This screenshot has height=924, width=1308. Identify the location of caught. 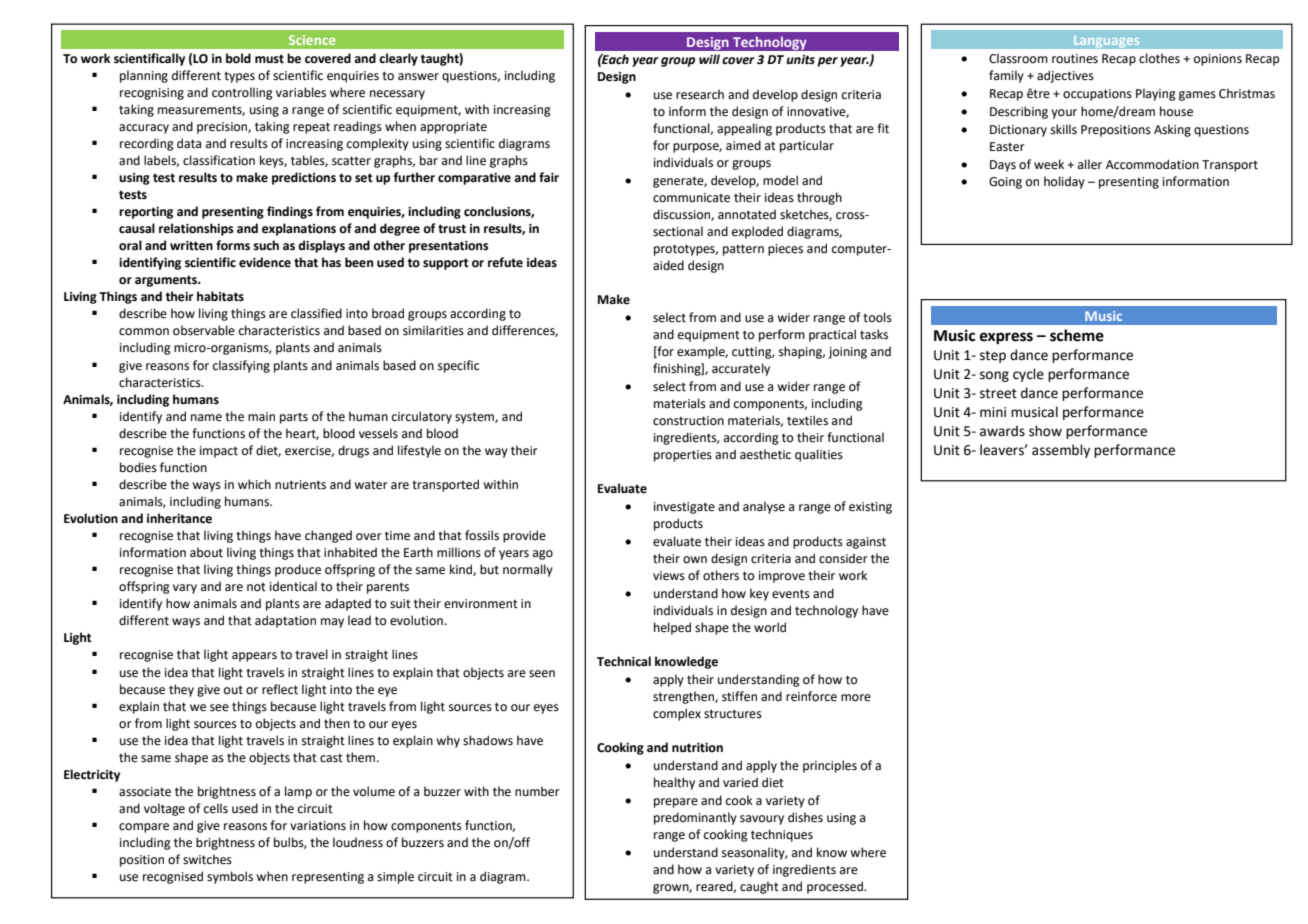
(759, 887).
